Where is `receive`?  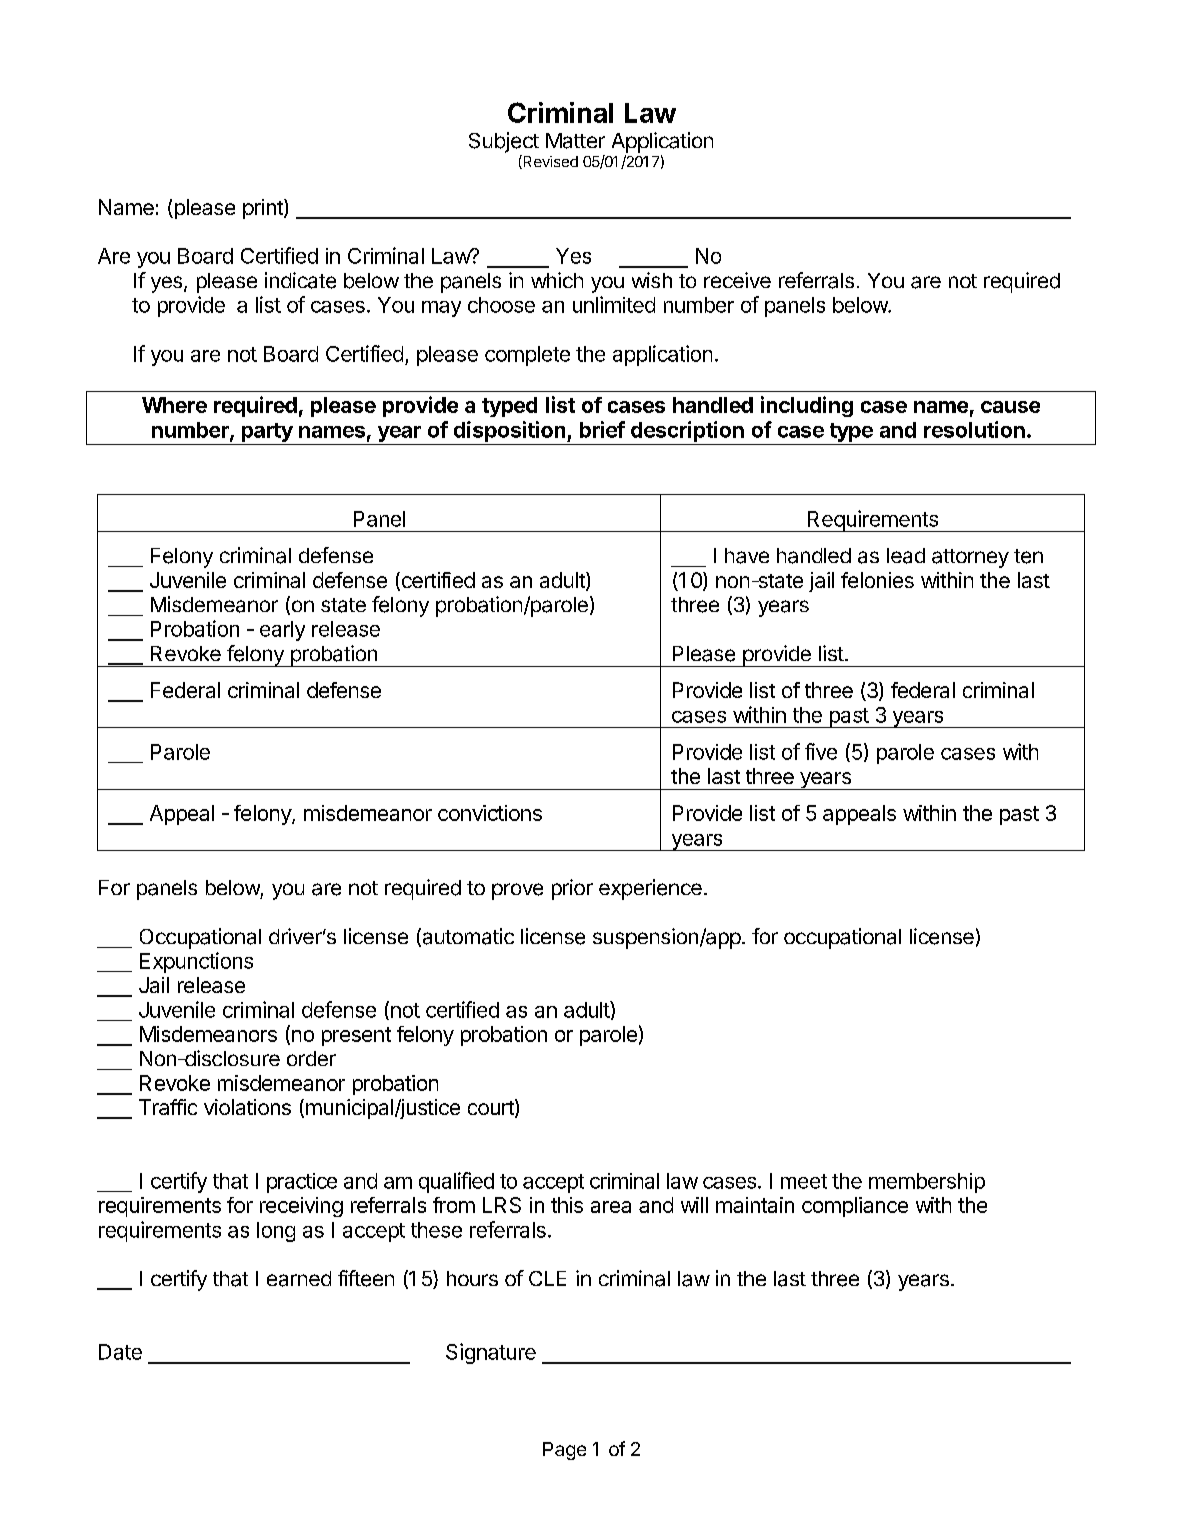 receive is located at coordinates (737, 280).
